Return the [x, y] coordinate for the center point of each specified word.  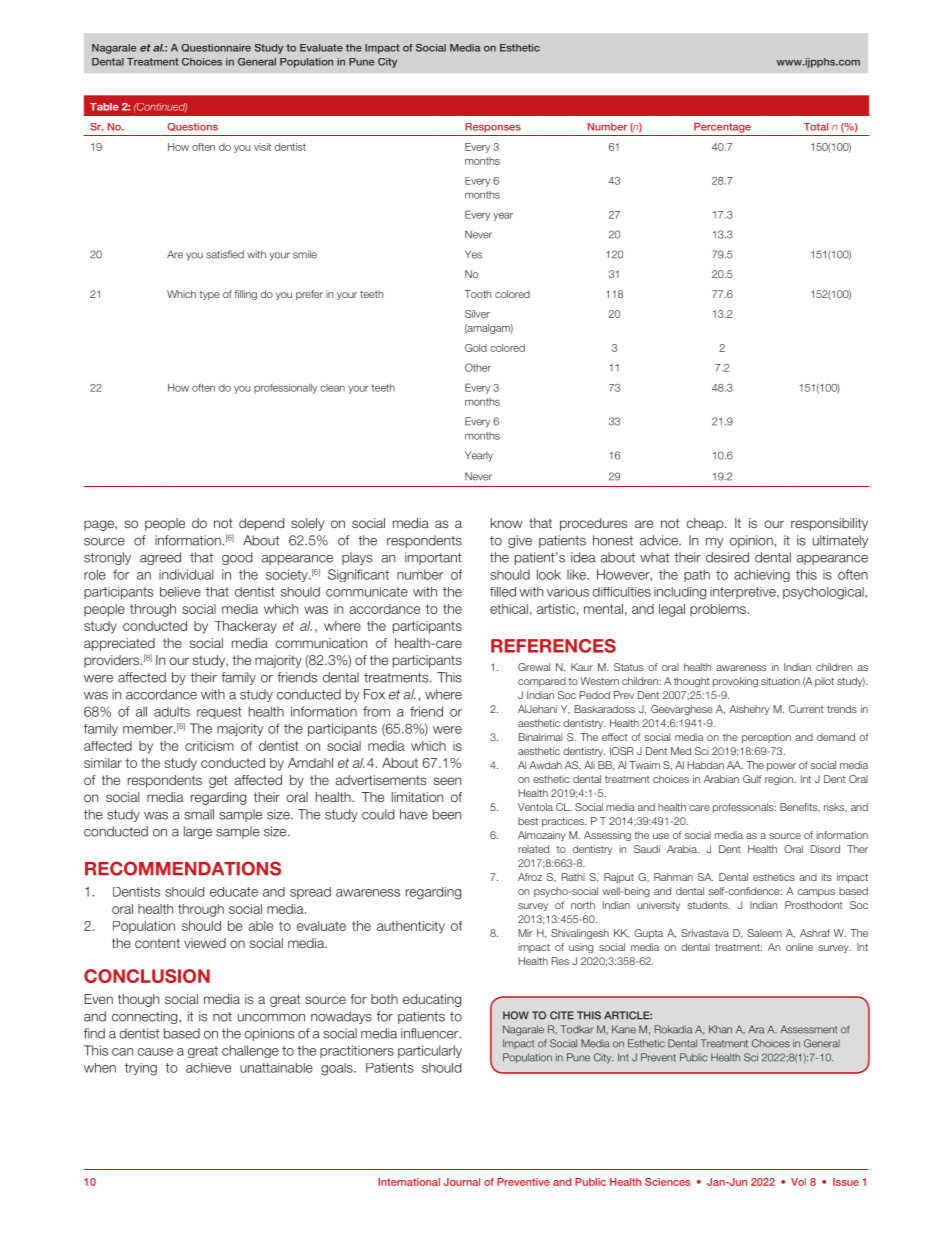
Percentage [722, 127]
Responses [493, 128]
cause [155, 1052]
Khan [720, 1029]
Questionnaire [216, 48]
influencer [431, 1033]
